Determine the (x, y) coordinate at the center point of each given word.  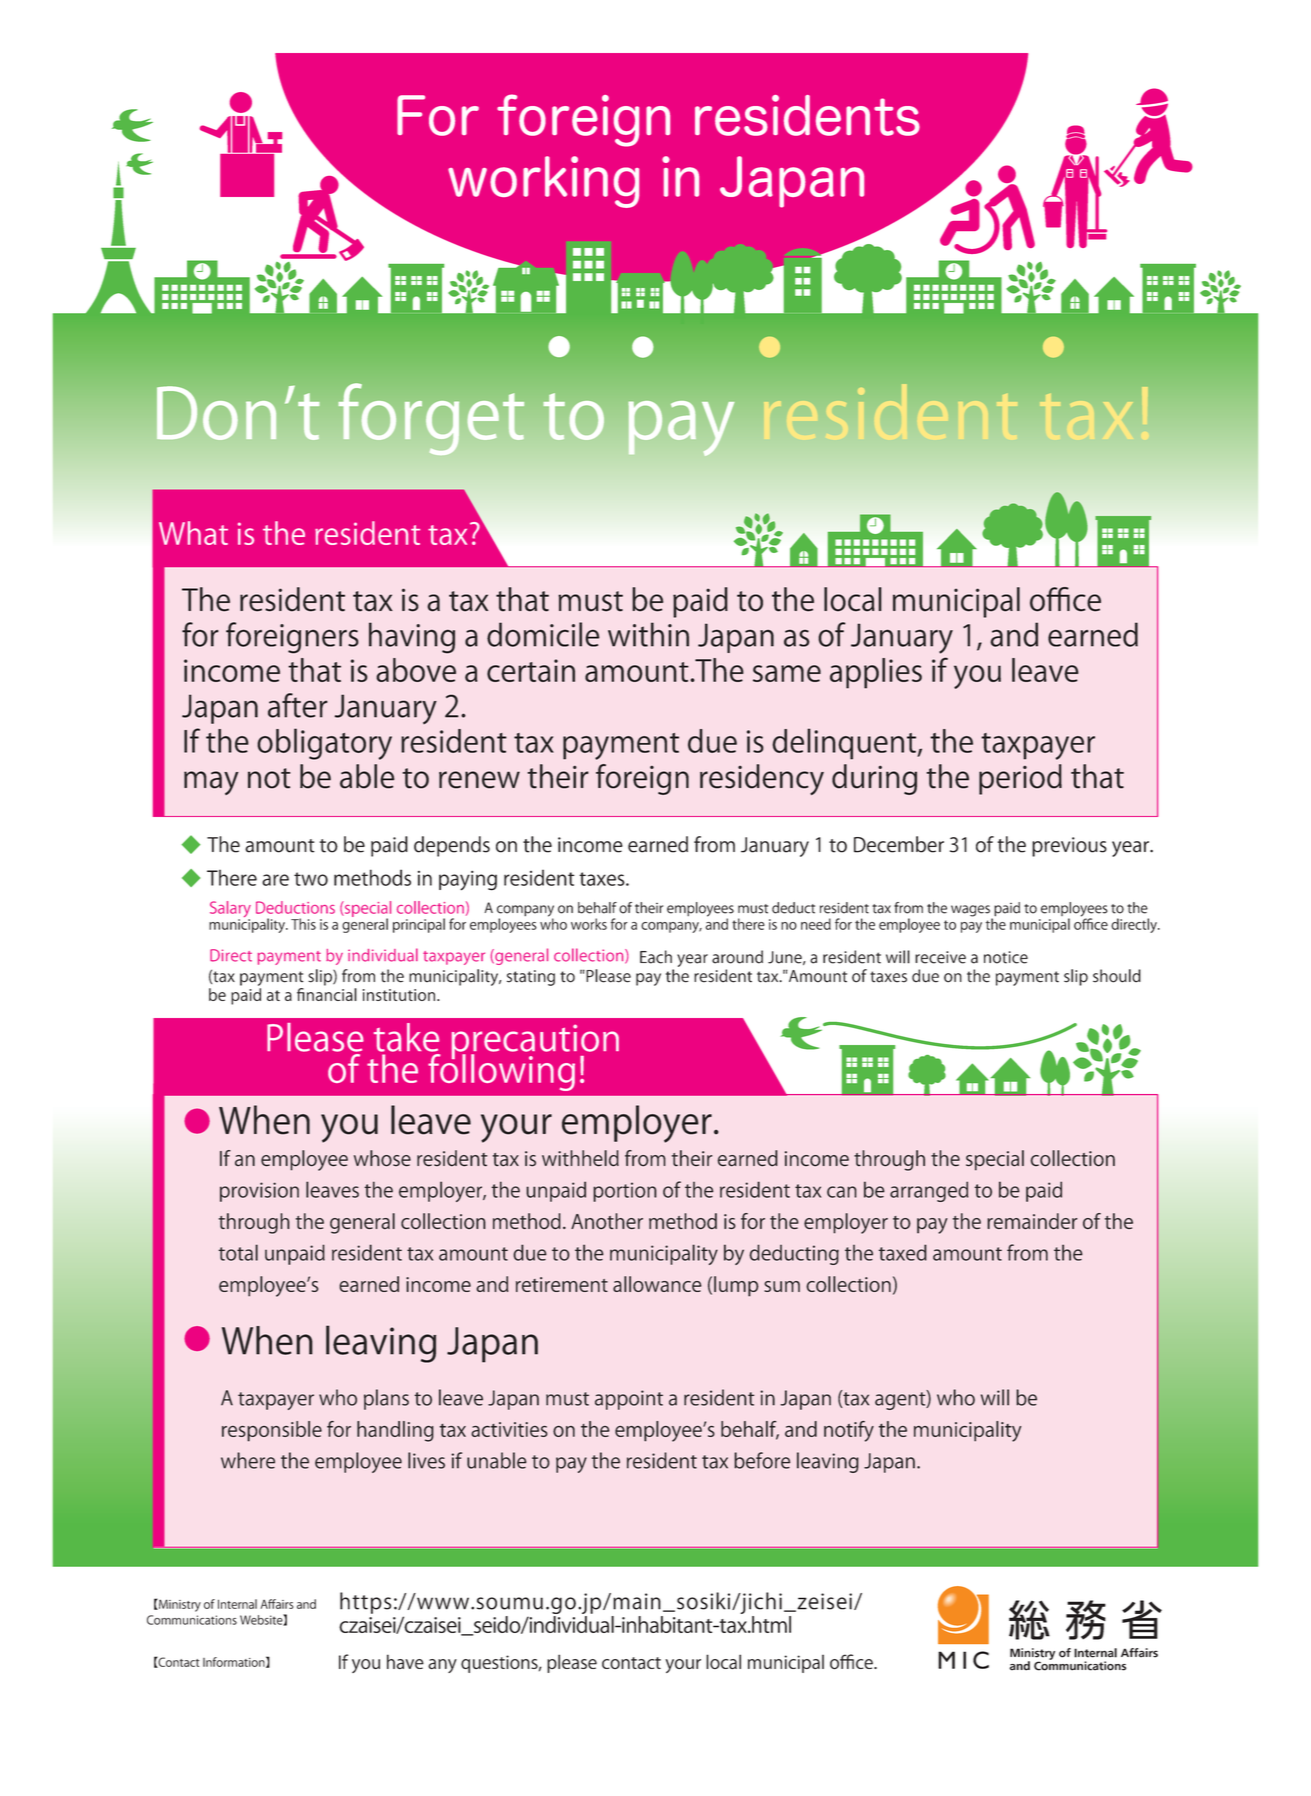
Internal (237, 1604)
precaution (535, 1043)
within (648, 634)
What (193, 533)
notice (1006, 957)
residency (762, 779)
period (1020, 779)
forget (431, 419)
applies (876, 673)
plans (386, 1399)
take (406, 1037)
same (787, 673)
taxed (903, 1252)
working (543, 182)
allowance (657, 1284)
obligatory (324, 744)
